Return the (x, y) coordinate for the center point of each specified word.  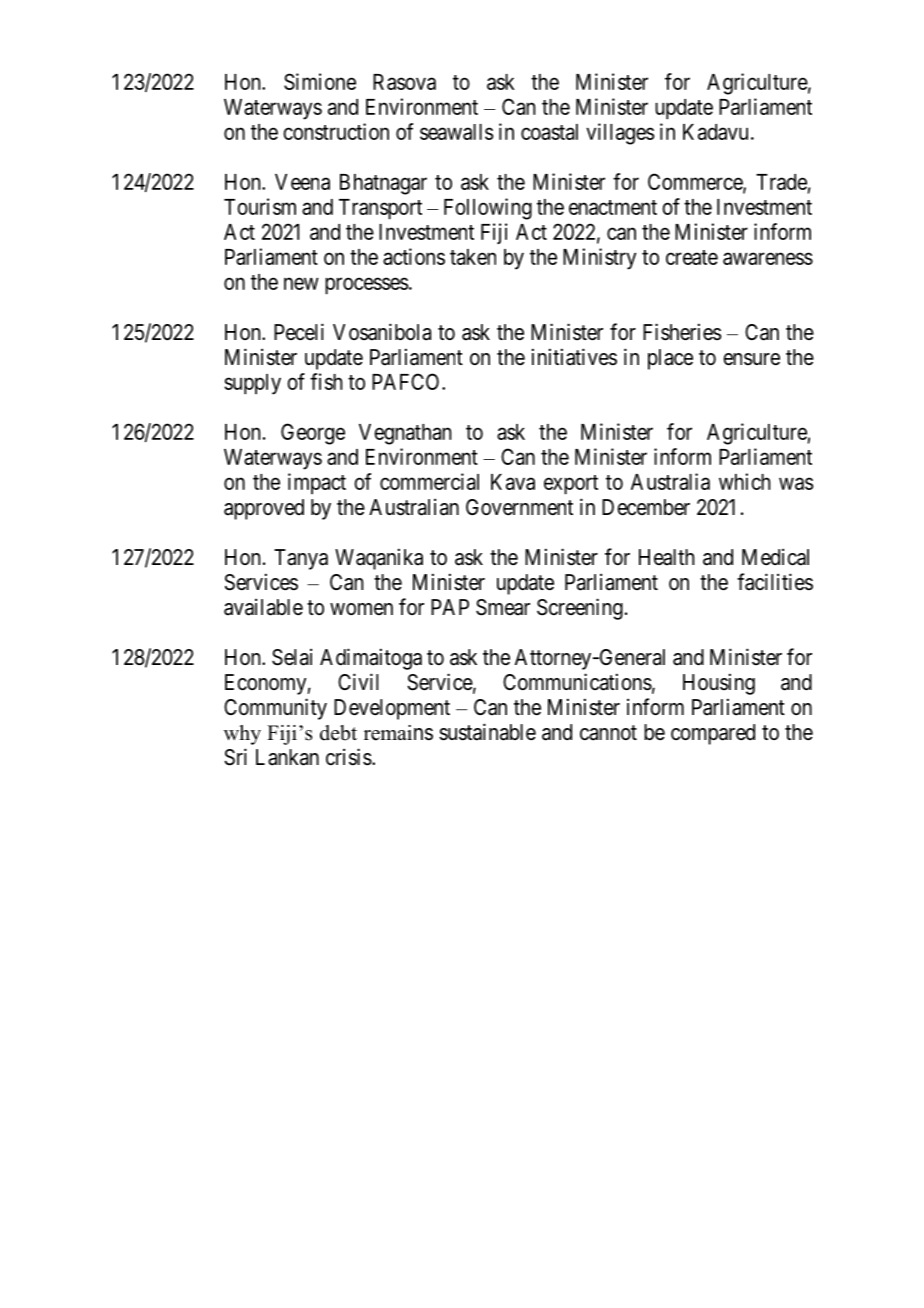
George (313, 434)
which (745, 481)
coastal (549, 132)
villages (620, 134)
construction (336, 131)
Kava (513, 482)
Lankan (287, 757)
